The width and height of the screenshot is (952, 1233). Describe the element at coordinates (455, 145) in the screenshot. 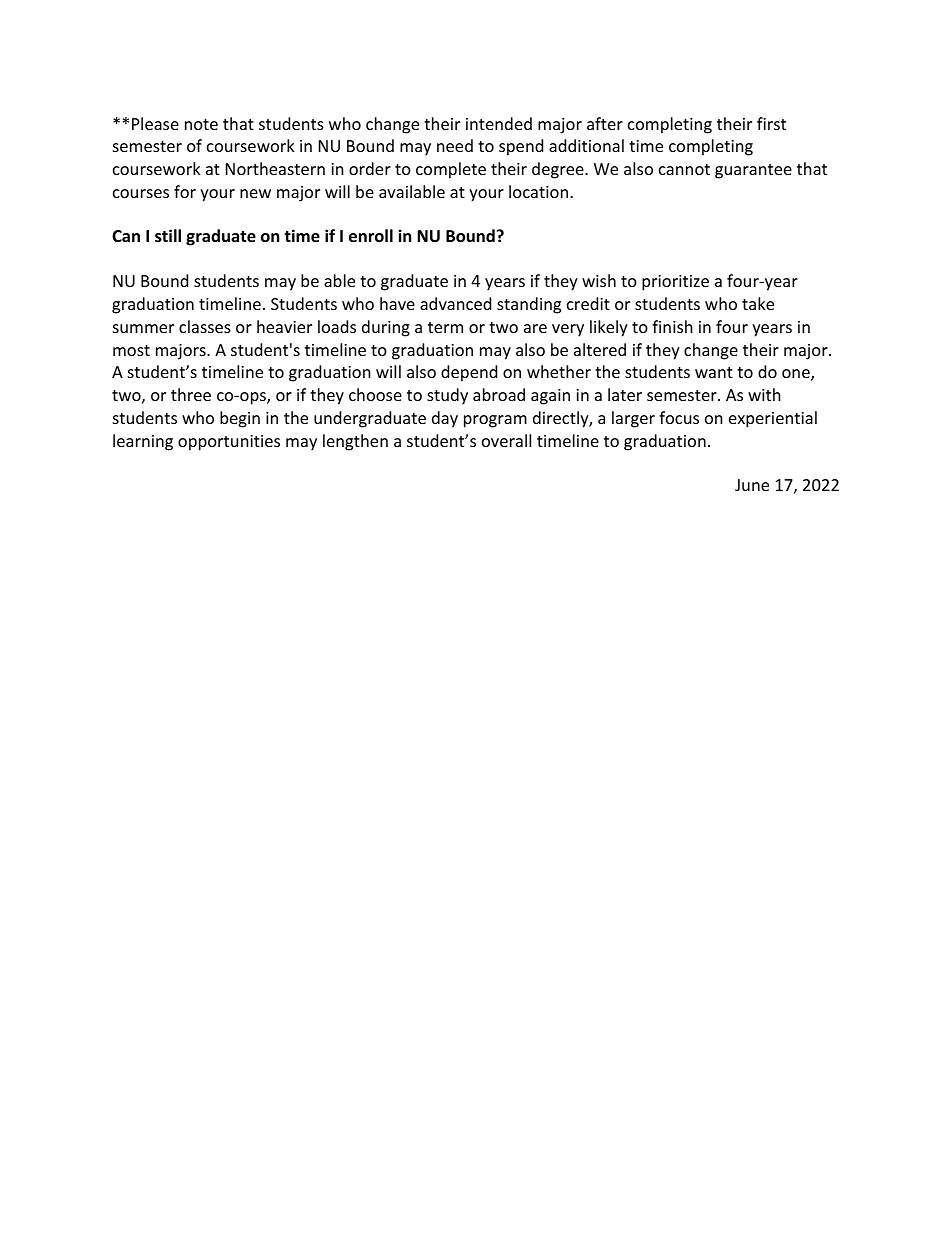

I see `need` at that location.
